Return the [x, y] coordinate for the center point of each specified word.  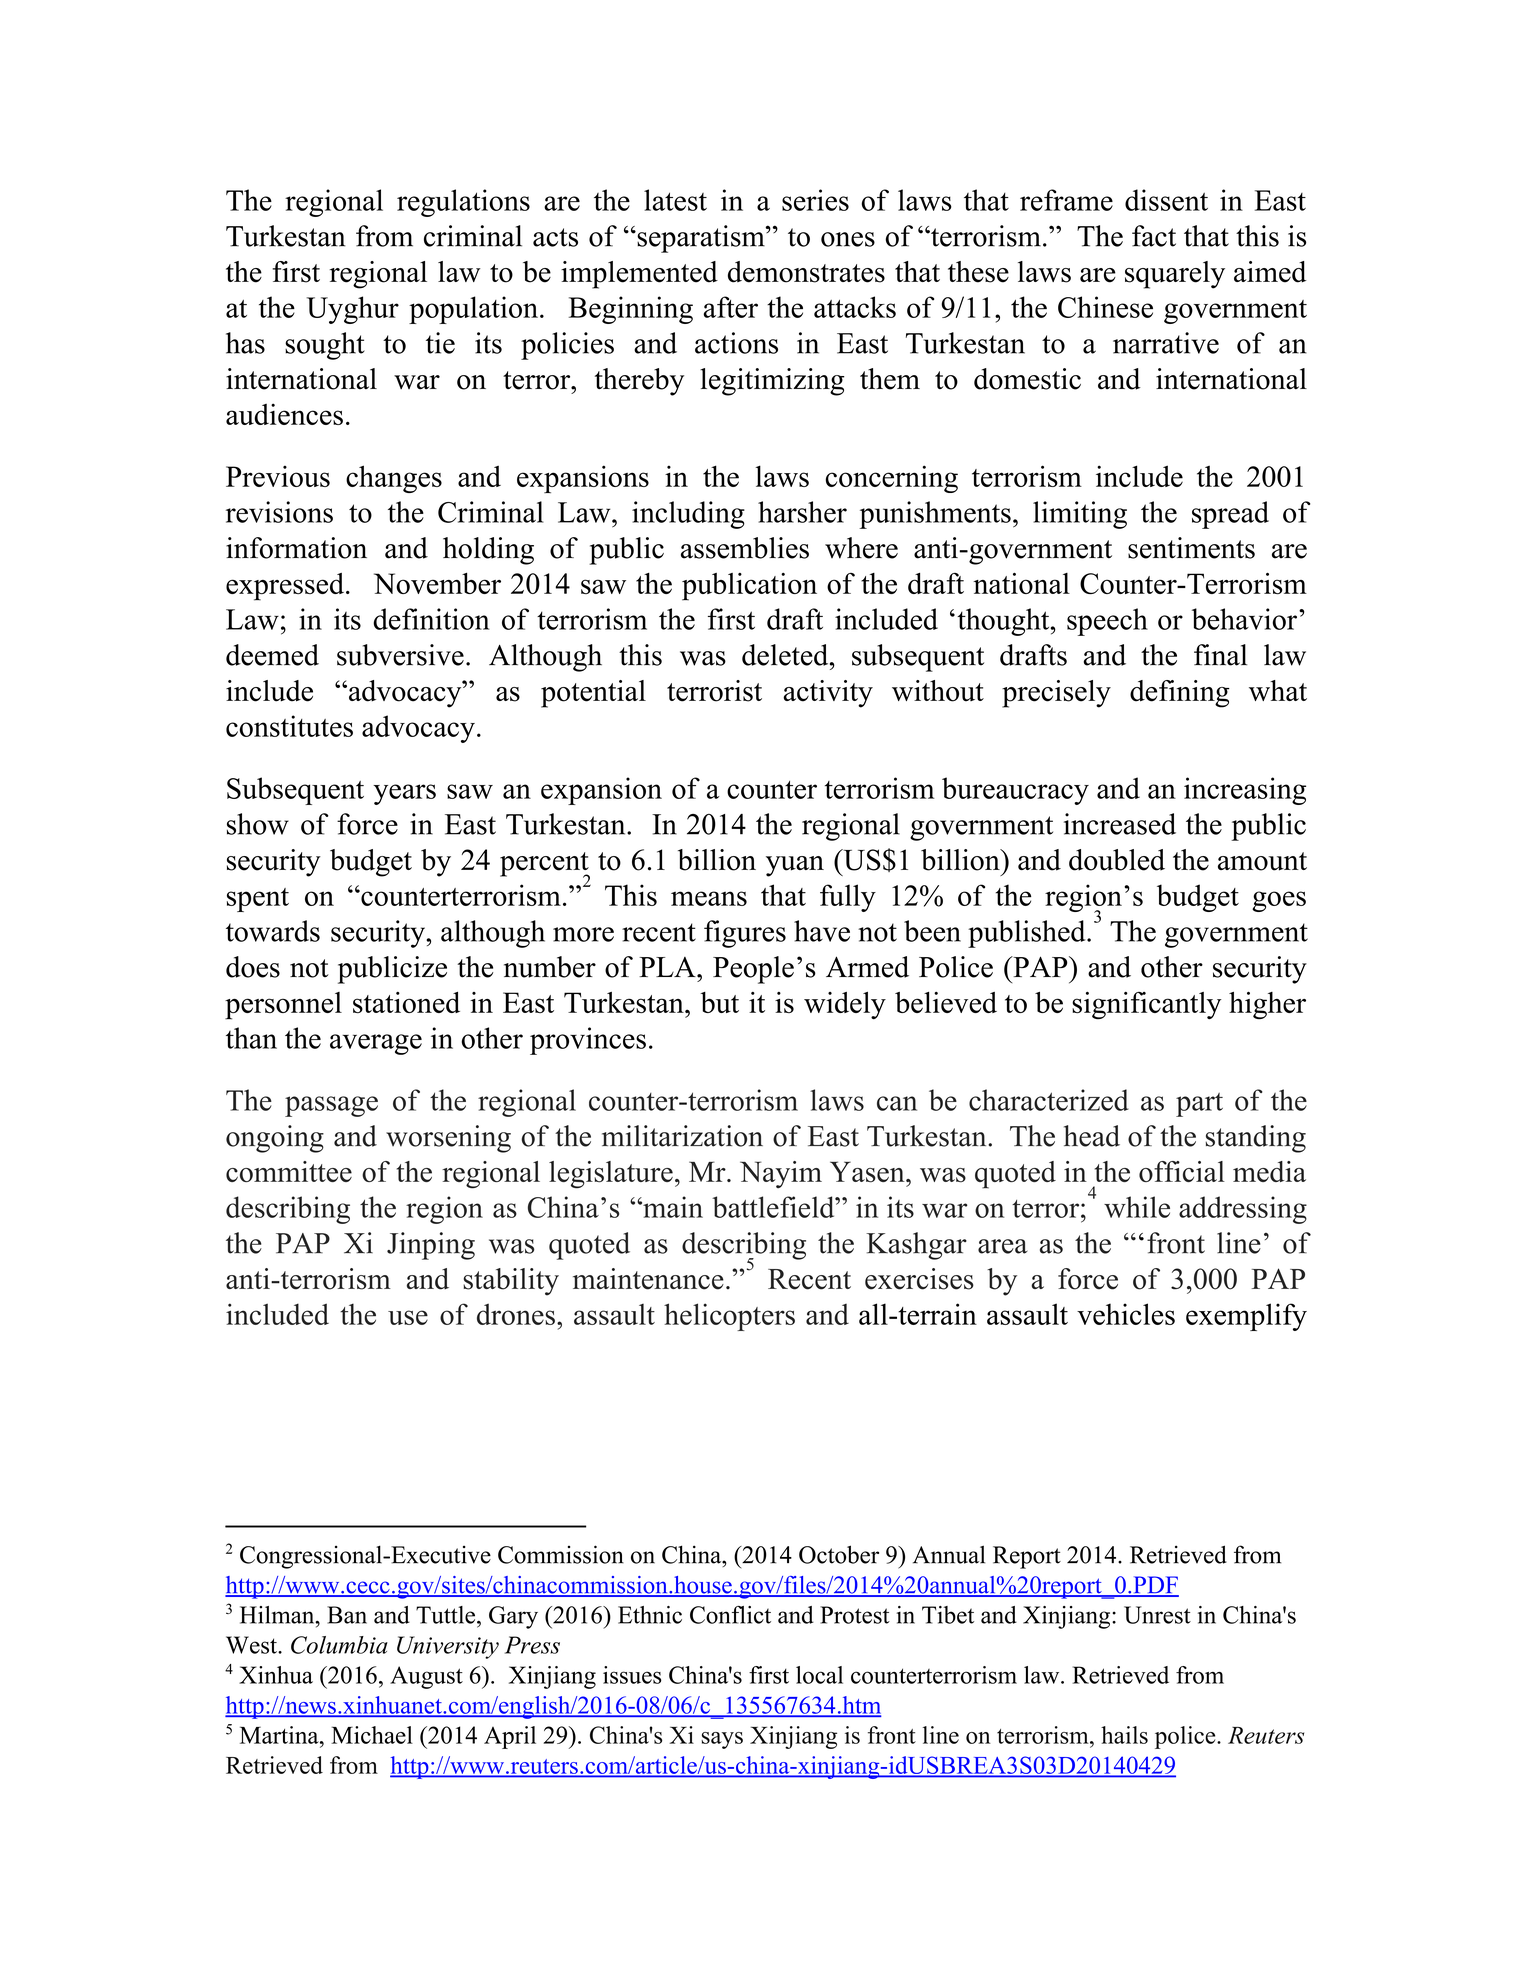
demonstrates [806, 272]
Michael [372, 1735]
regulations [463, 203]
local [819, 1675]
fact [1154, 236]
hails [1124, 1735]
